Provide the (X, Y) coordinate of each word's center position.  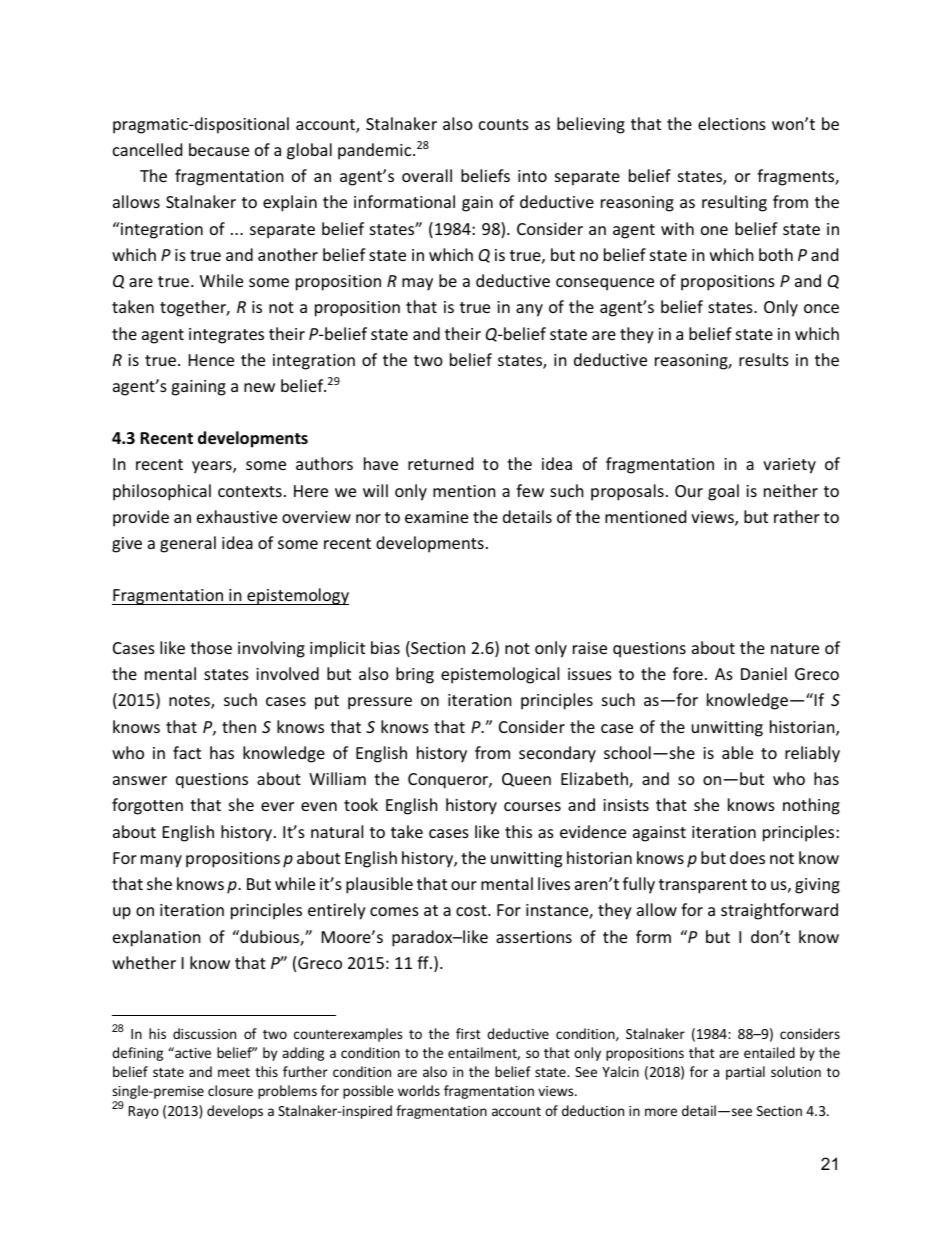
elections (732, 123)
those (211, 647)
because (219, 149)
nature (795, 648)
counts (504, 124)
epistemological (500, 675)
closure (230, 1090)
